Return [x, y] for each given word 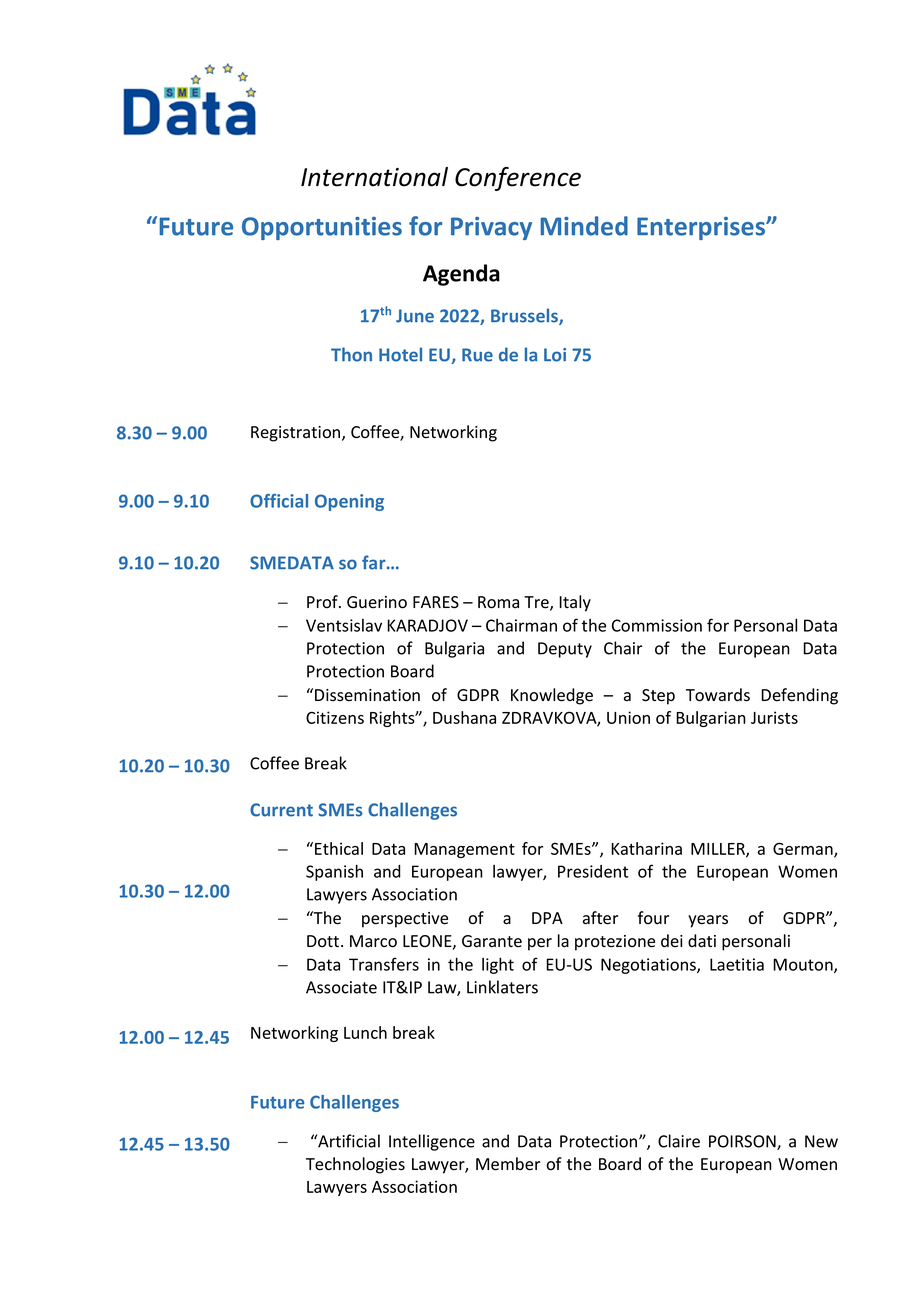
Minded [584, 226]
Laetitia [737, 964]
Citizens [335, 717]
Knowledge [552, 696]
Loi [555, 355]
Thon [351, 354]
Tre [537, 603]
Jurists [774, 717]
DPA [547, 918]
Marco [373, 941]
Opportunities [322, 228]
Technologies [355, 1165]
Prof [323, 602]
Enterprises [702, 228]
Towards [718, 695]
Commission [657, 625]
